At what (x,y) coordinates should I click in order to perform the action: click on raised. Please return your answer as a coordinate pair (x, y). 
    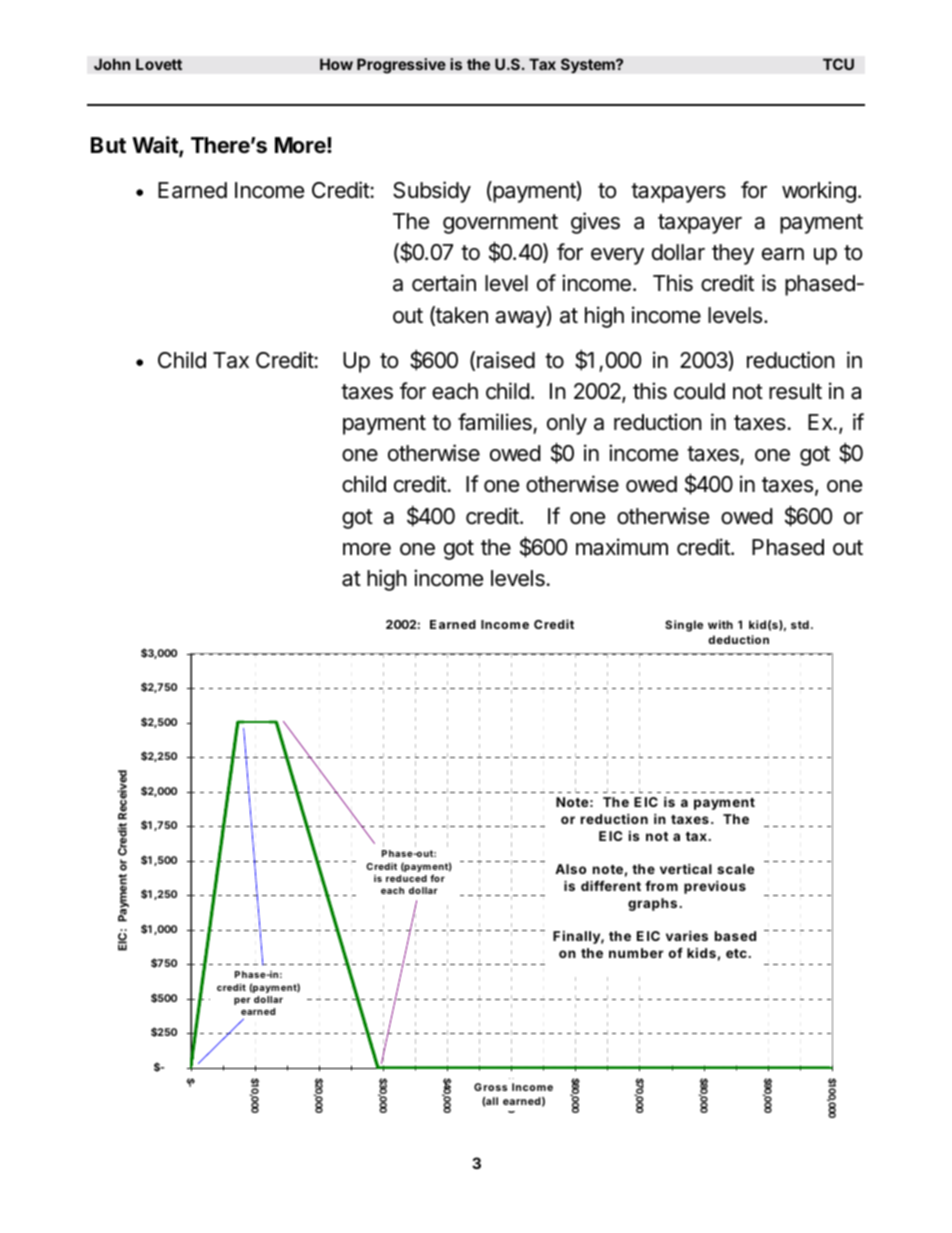
    Looking at the image, I should click on (506, 360).
